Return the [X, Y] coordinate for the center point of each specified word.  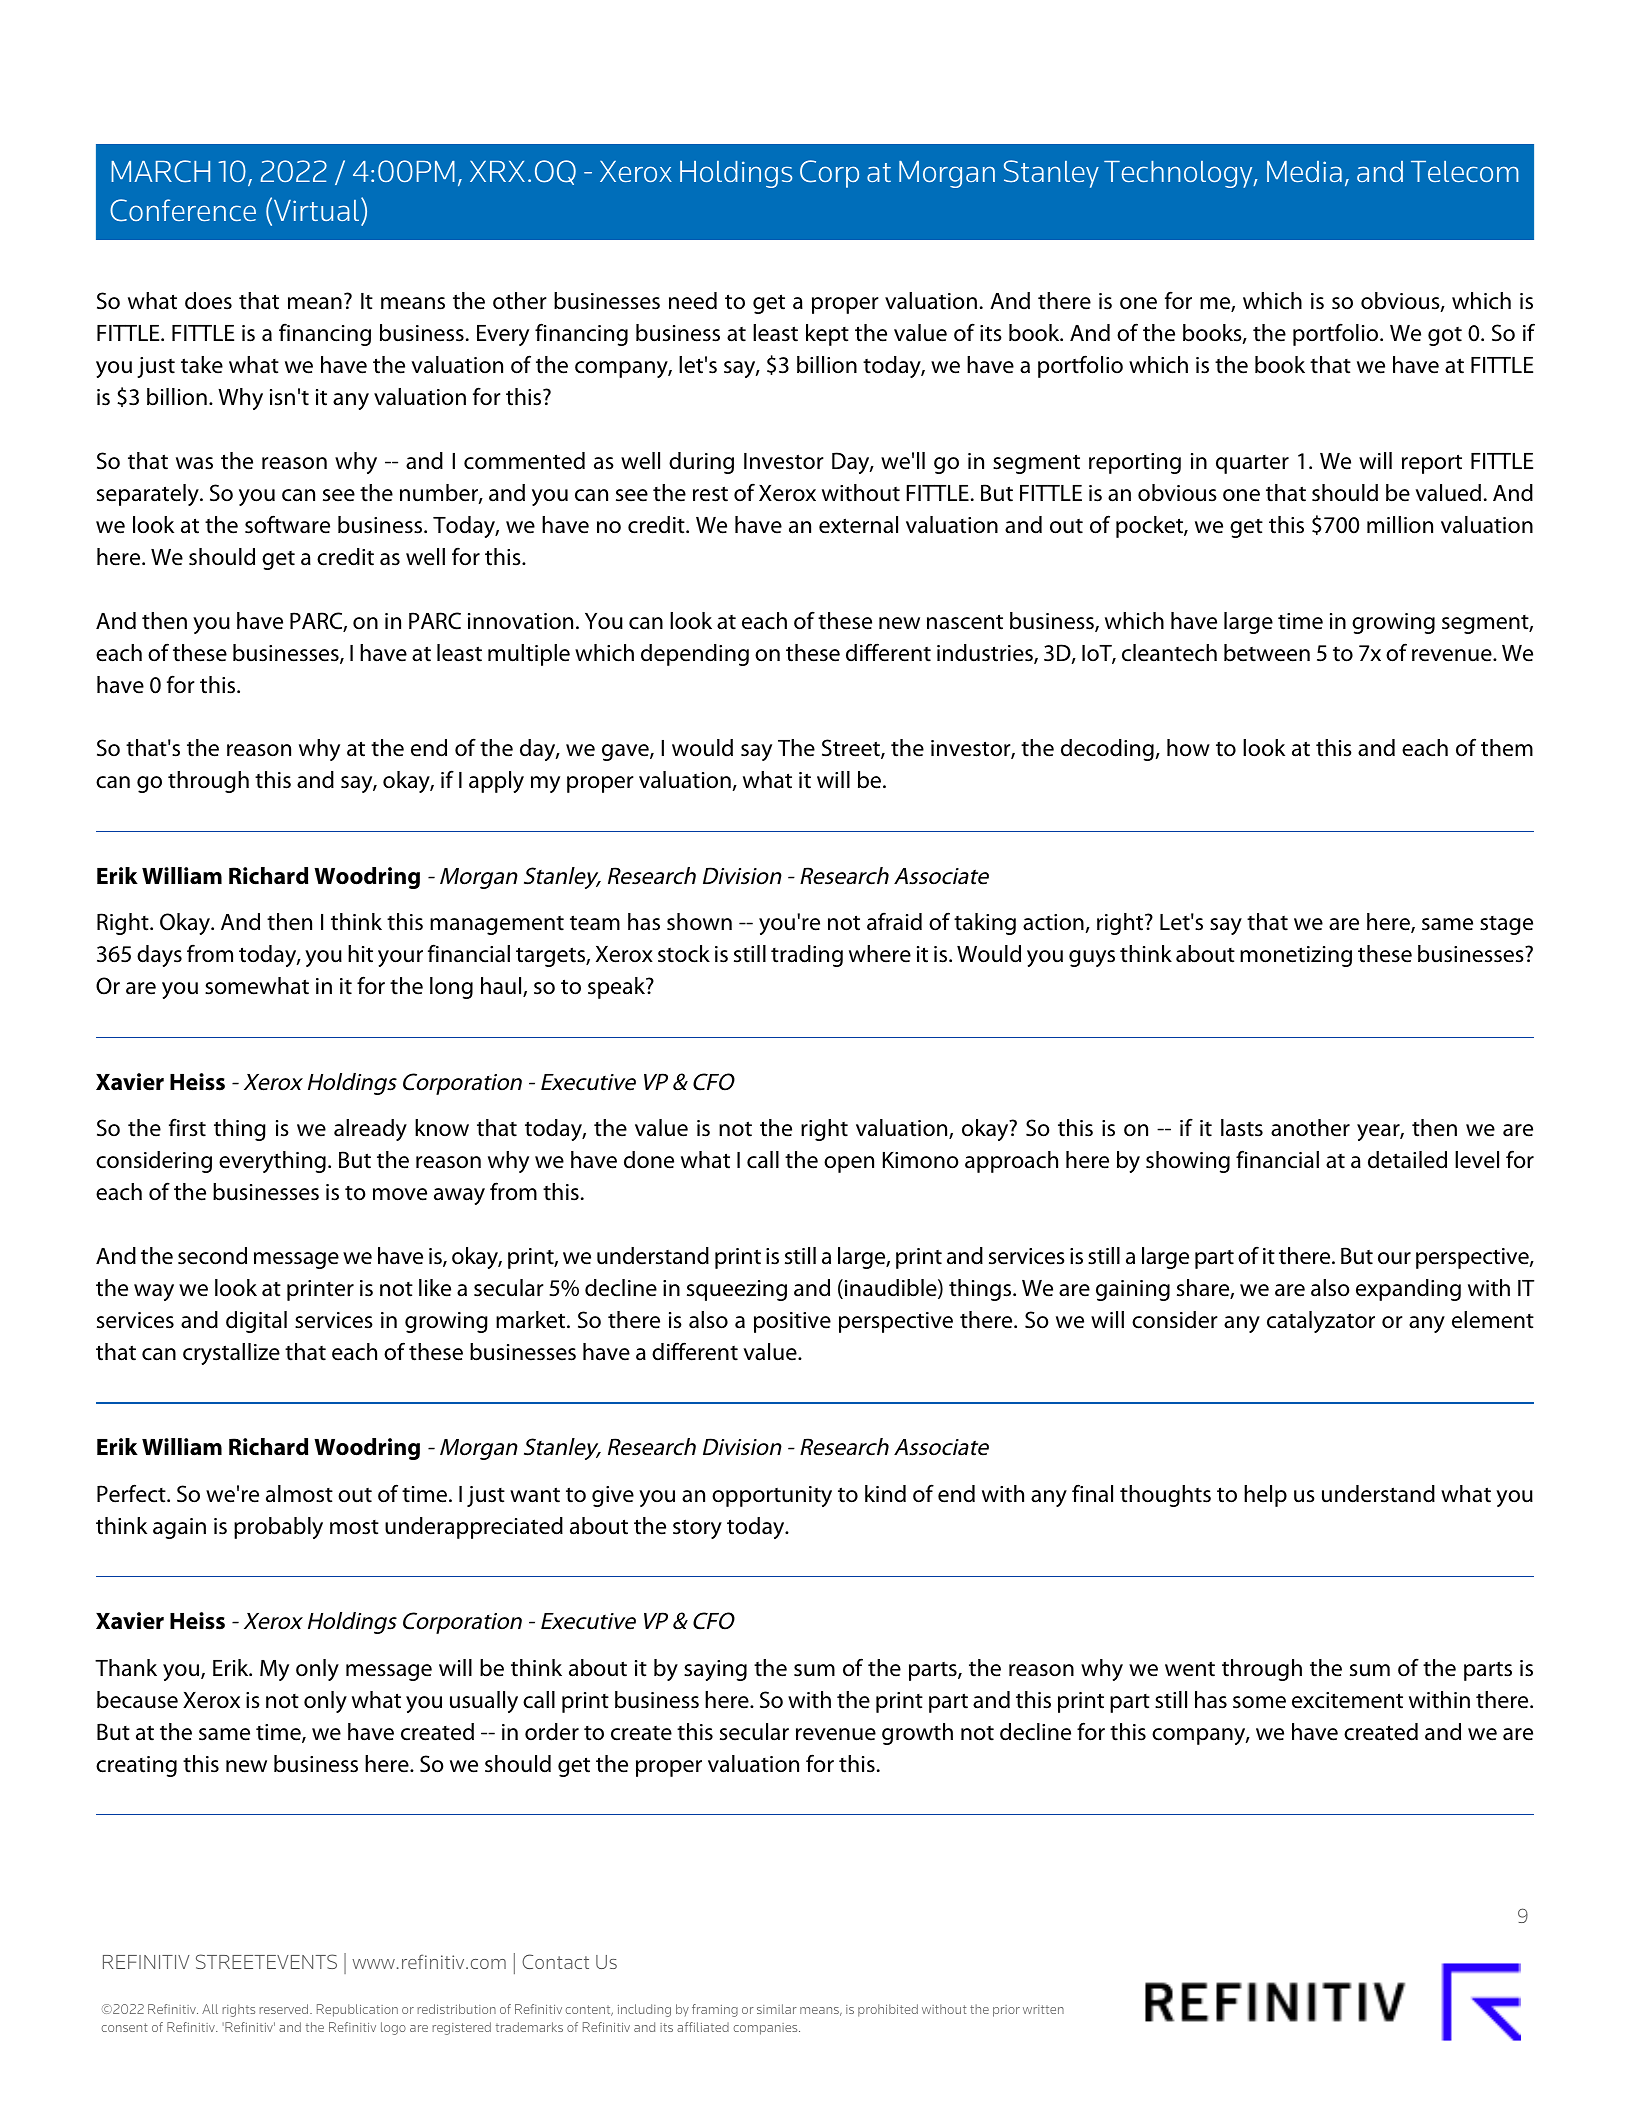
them [1507, 748]
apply [496, 782]
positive [792, 1322]
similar [777, 2009]
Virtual [316, 211]
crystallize [231, 1354]
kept [827, 335]
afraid [894, 921]
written [1043, 2009]
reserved [285, 2009]
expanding [1408, 1290]
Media [1304, 171]
